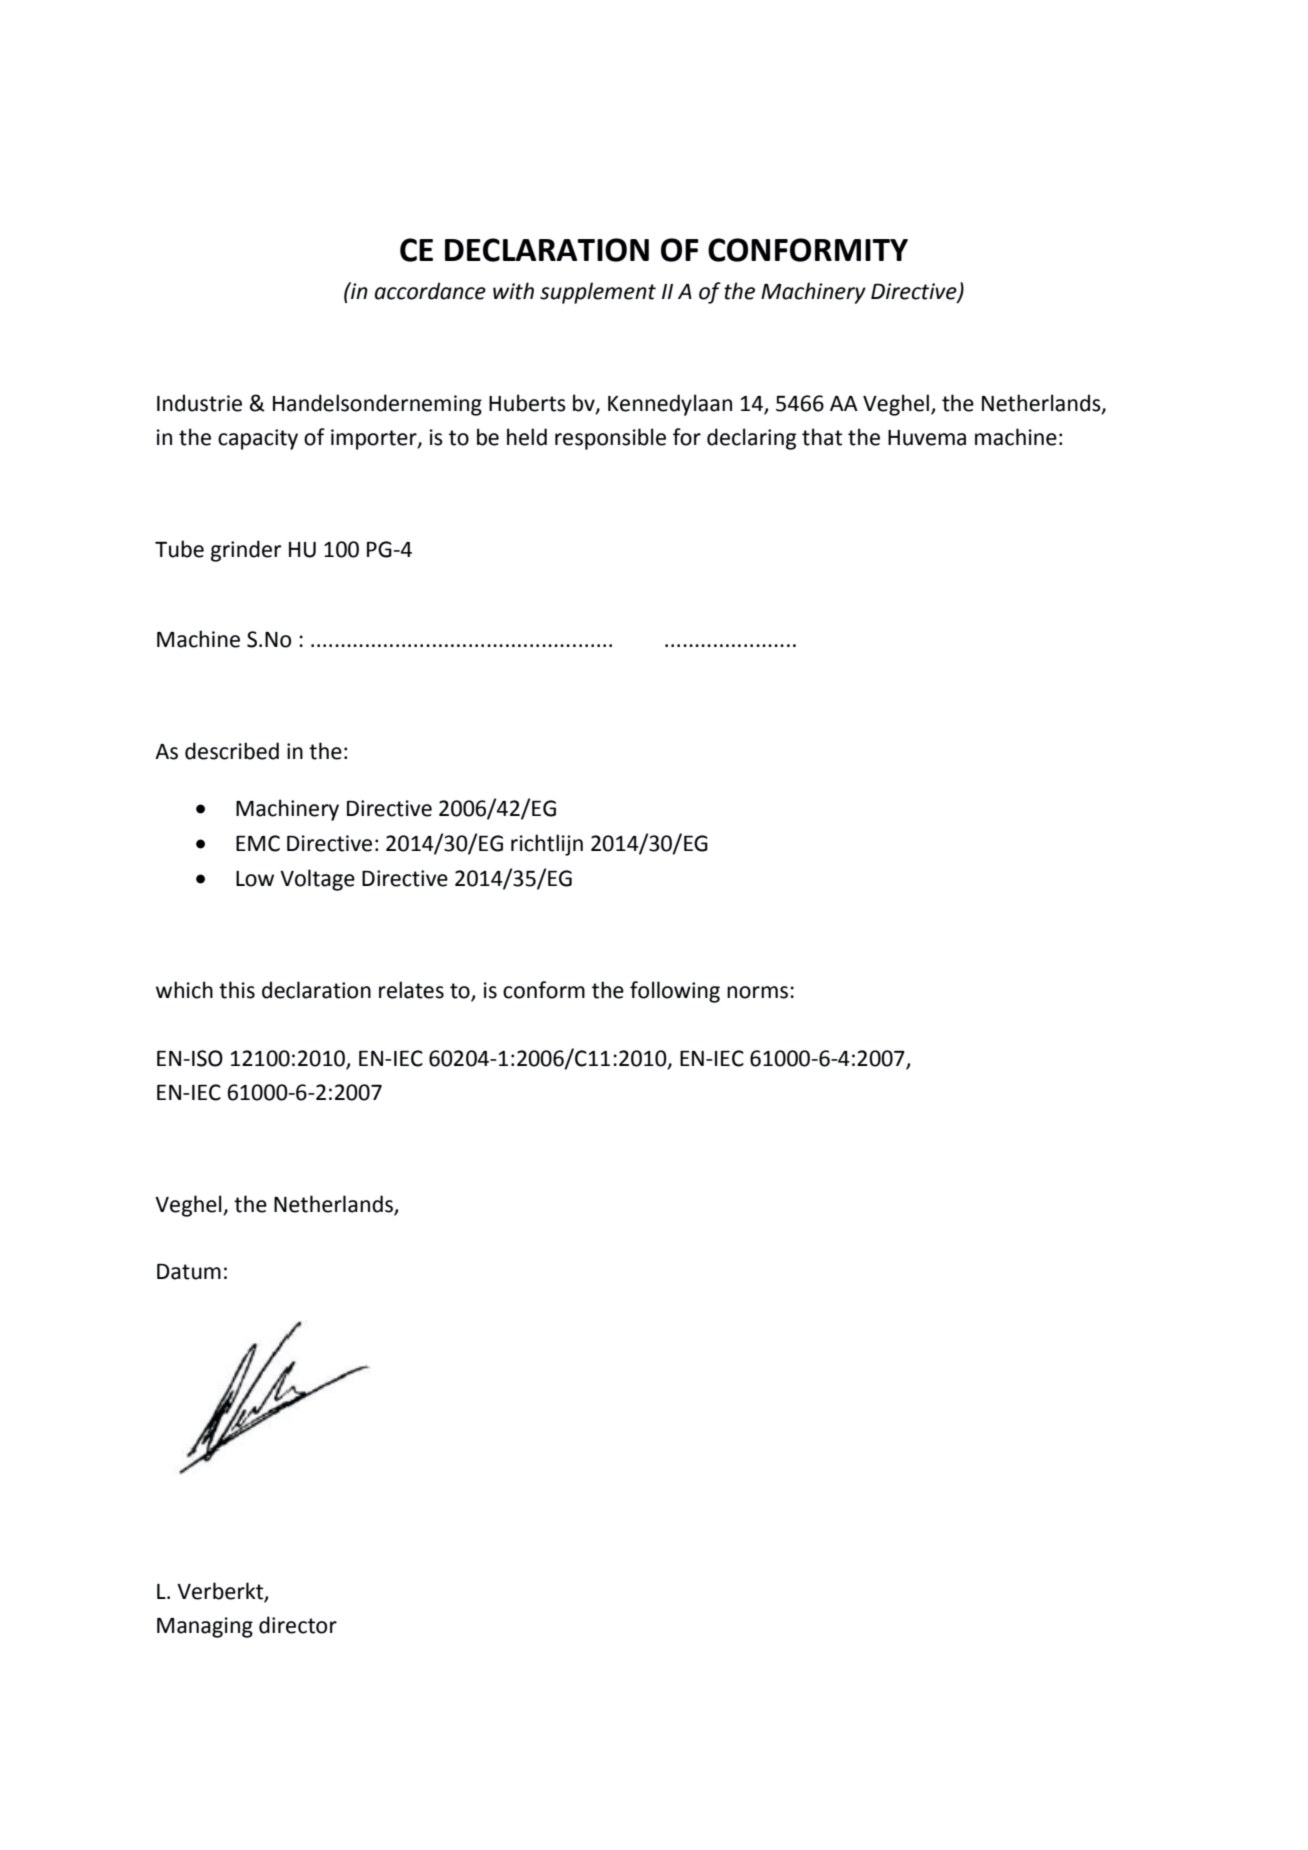 This page has width=1308, height=1850. What do you see at coordinates (513, 291) in the page?
I see `with` at bounding box center [513, 291].
